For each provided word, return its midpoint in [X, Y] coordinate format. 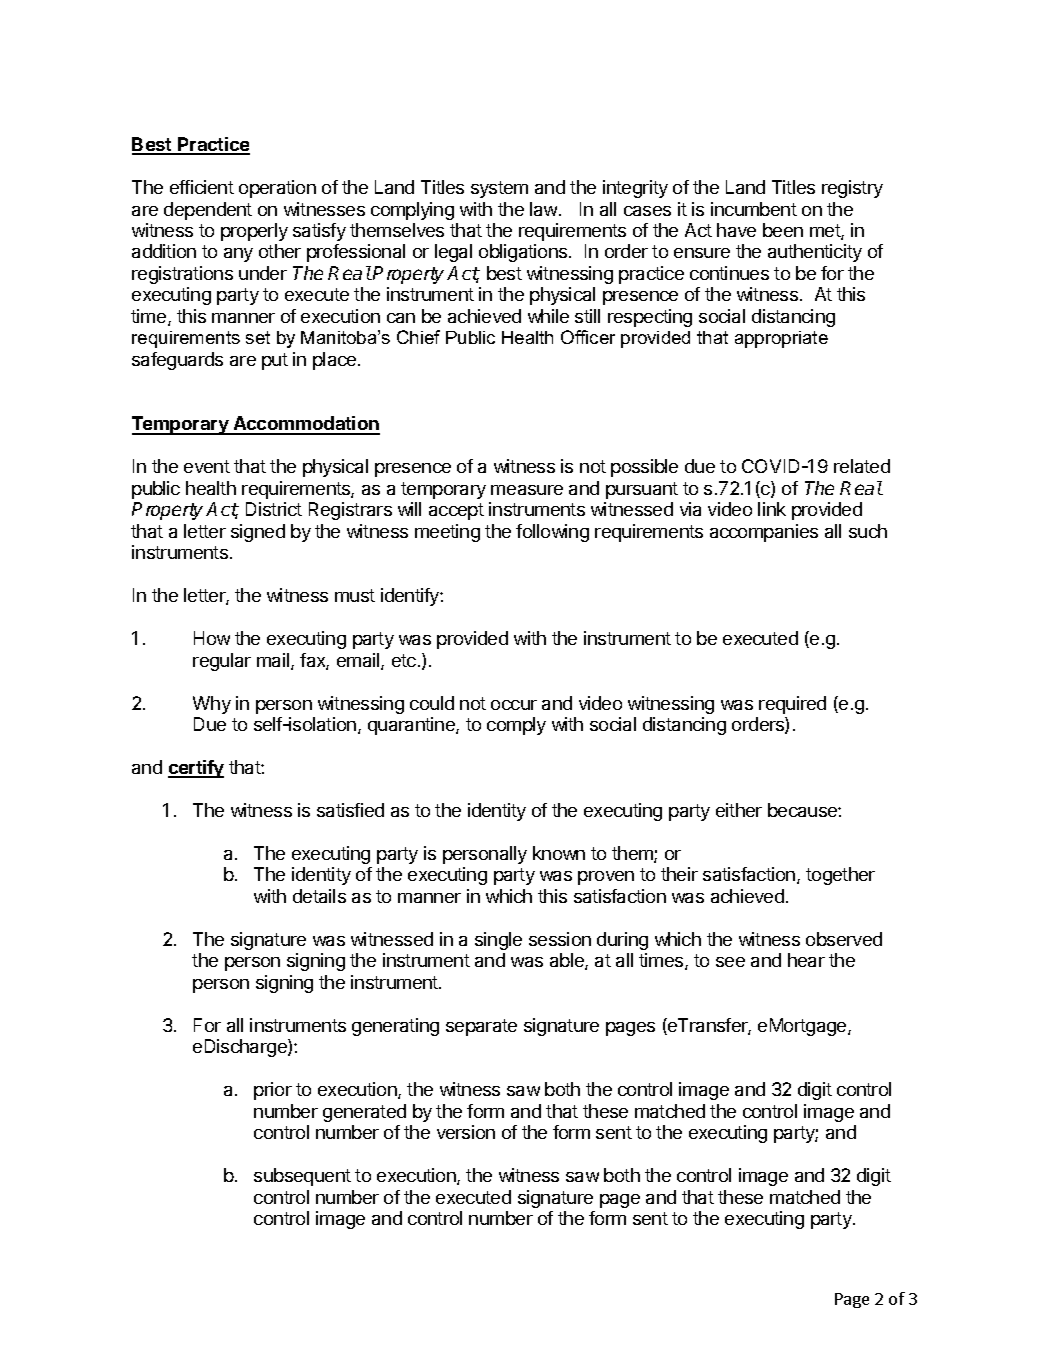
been [783, 230]
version [466, 1132]
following [552, 533]
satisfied [350, 810]
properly [254, 232]
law [545, 209]
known [559, 853]
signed [258, 533]
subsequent [302, 1177]
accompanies [764, 533]
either [739, 810]
